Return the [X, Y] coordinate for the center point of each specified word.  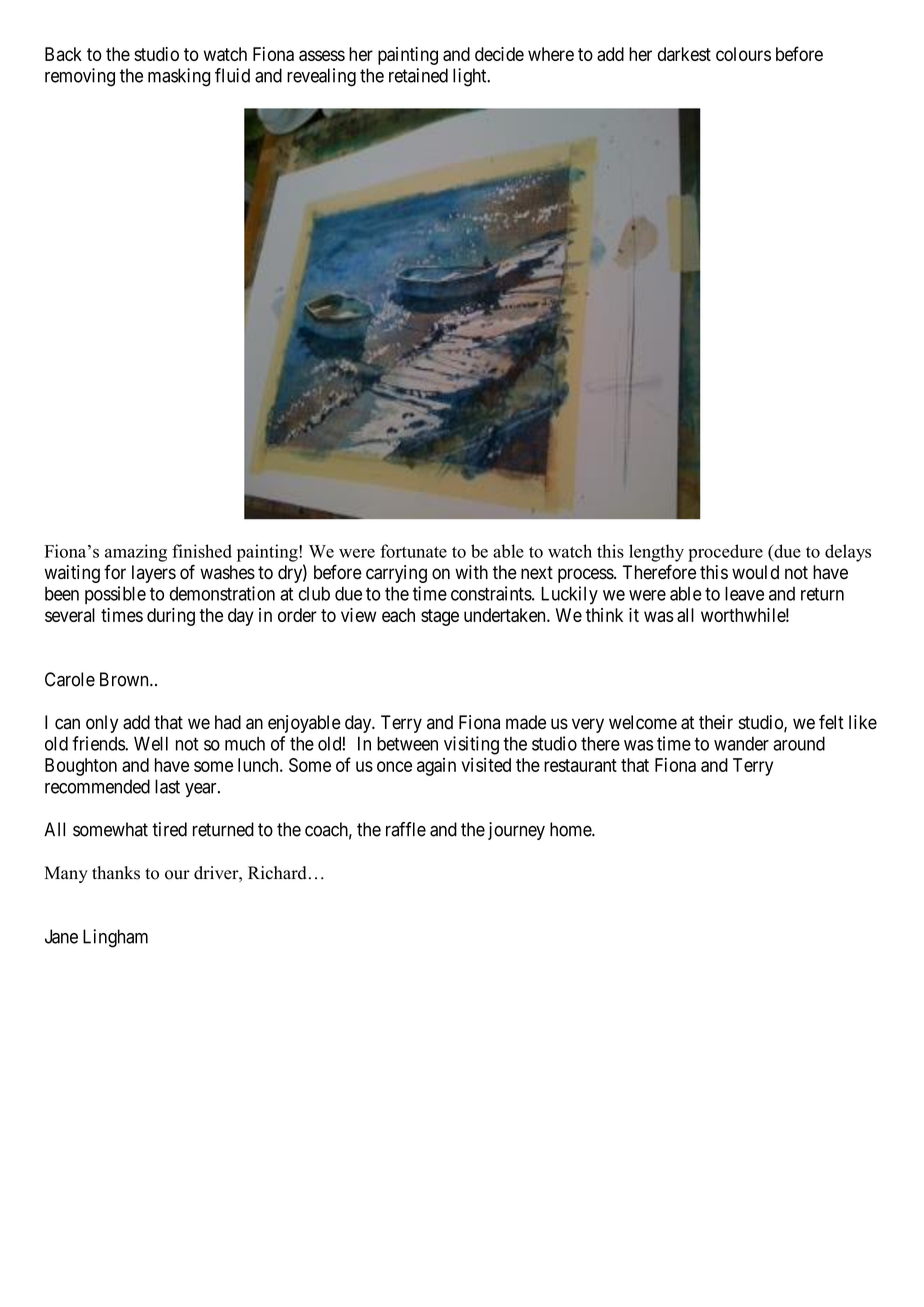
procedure [725, 553]
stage [440, 617]
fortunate [413, 551]
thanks [116, 873]
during [171, 617]
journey [516, 831]
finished [202, 551]
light [471, 77]
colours [743, 54]
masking [179, 77]
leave [744, 593]
